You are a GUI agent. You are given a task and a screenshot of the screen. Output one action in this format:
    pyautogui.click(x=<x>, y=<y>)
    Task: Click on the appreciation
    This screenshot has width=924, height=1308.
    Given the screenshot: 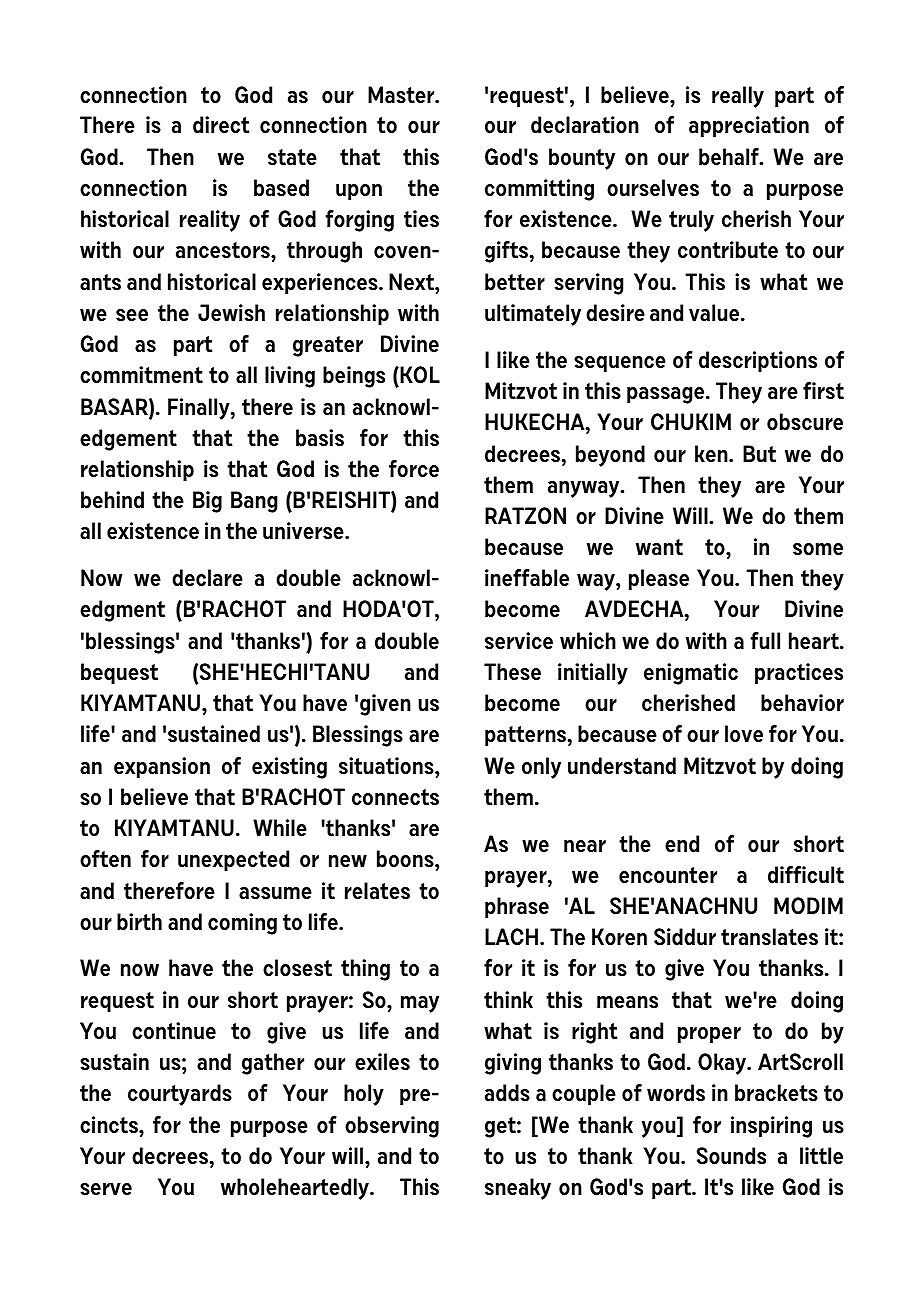 What is the action you would take?
    pyautogui.click(x=749, y=127)
